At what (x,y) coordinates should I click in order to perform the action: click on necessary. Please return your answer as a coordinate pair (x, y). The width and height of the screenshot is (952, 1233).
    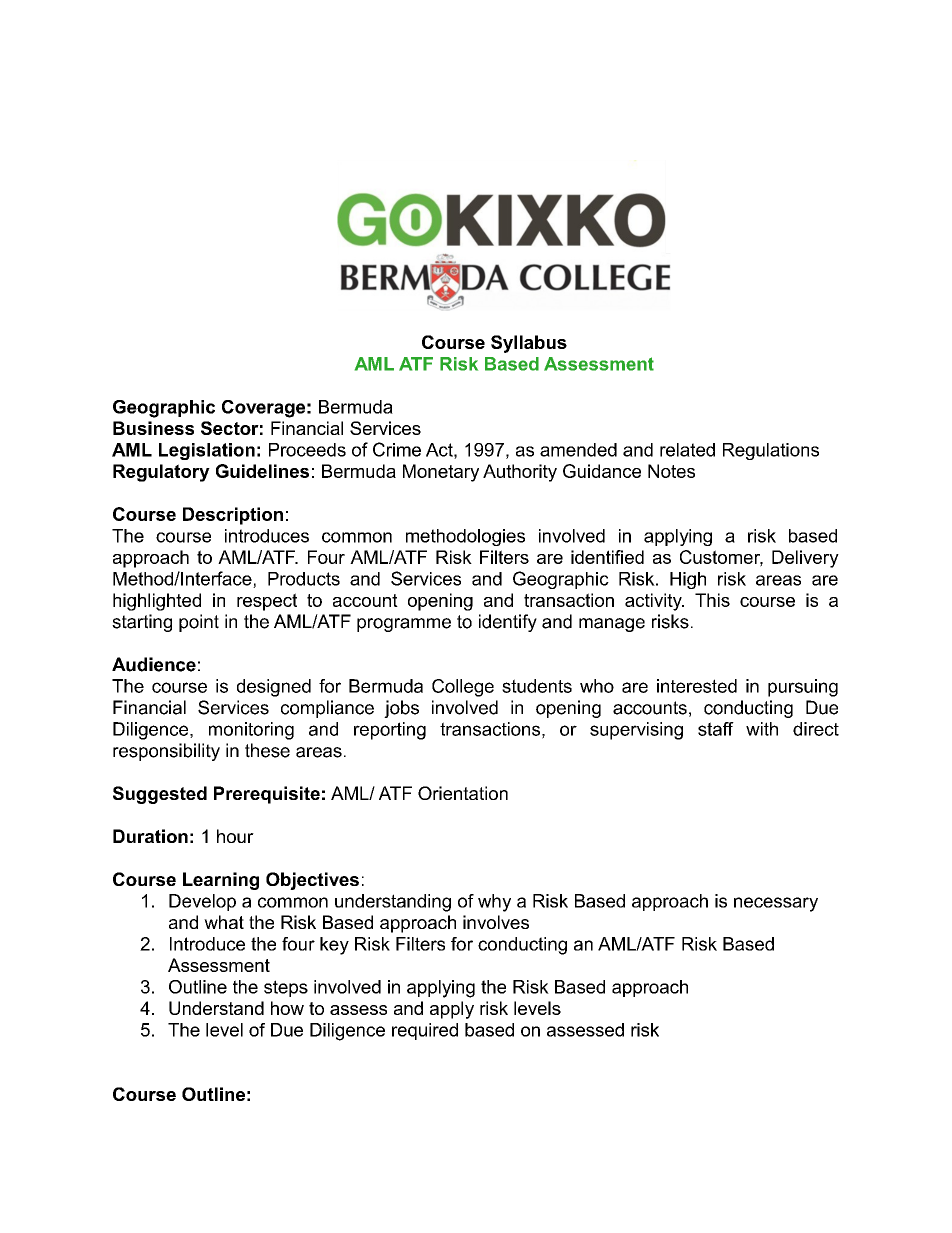
    Looking at the image, I should click on (776, 904).
